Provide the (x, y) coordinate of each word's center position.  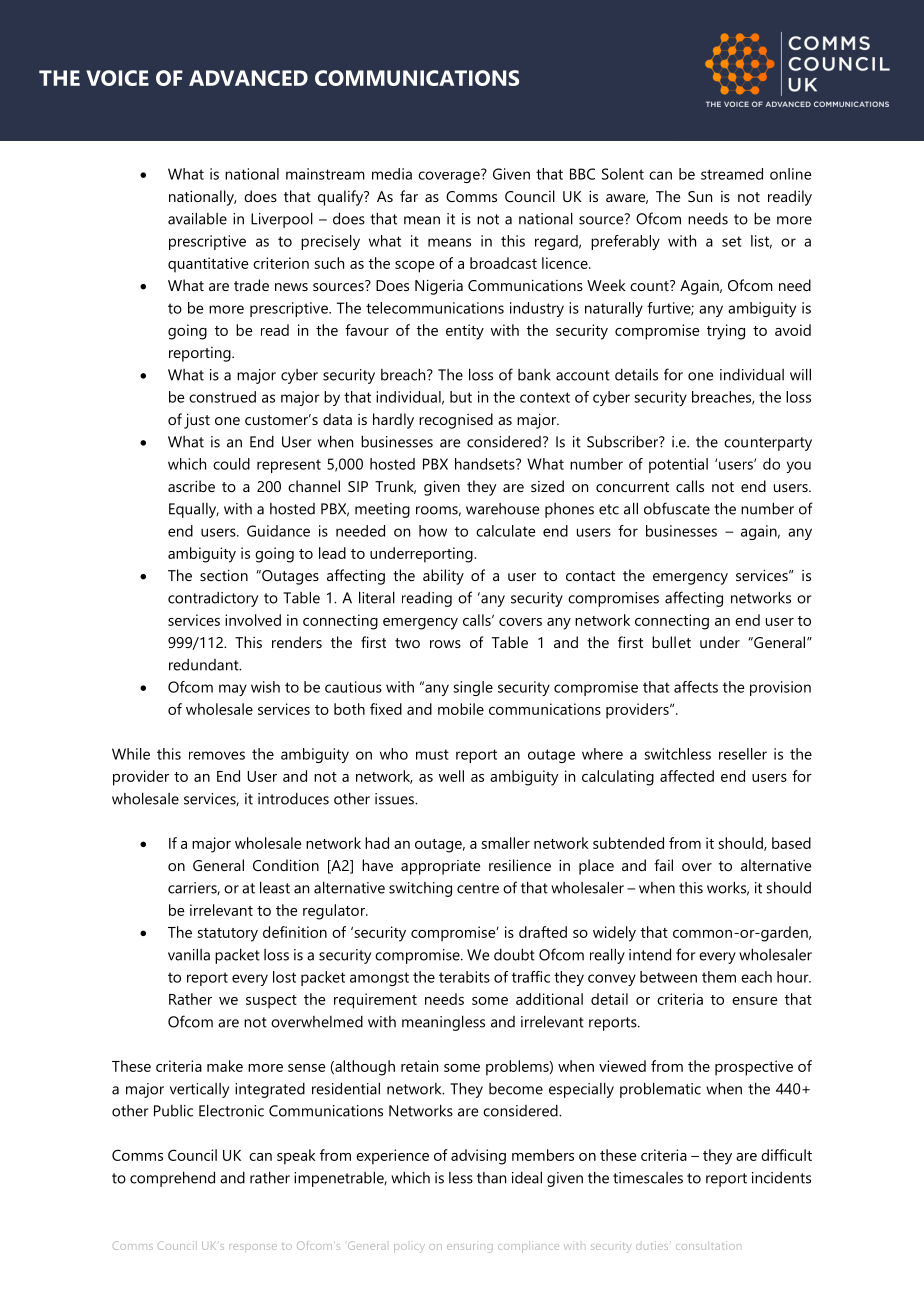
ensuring (470, 1247)
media (392, 174)
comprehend (172, 1179)
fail (663, 865)
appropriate (440, 867)
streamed (732, 174)
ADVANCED (248, 78)
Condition (286, 865)
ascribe (191, 486)
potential (678, 465)
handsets (486, 464)
